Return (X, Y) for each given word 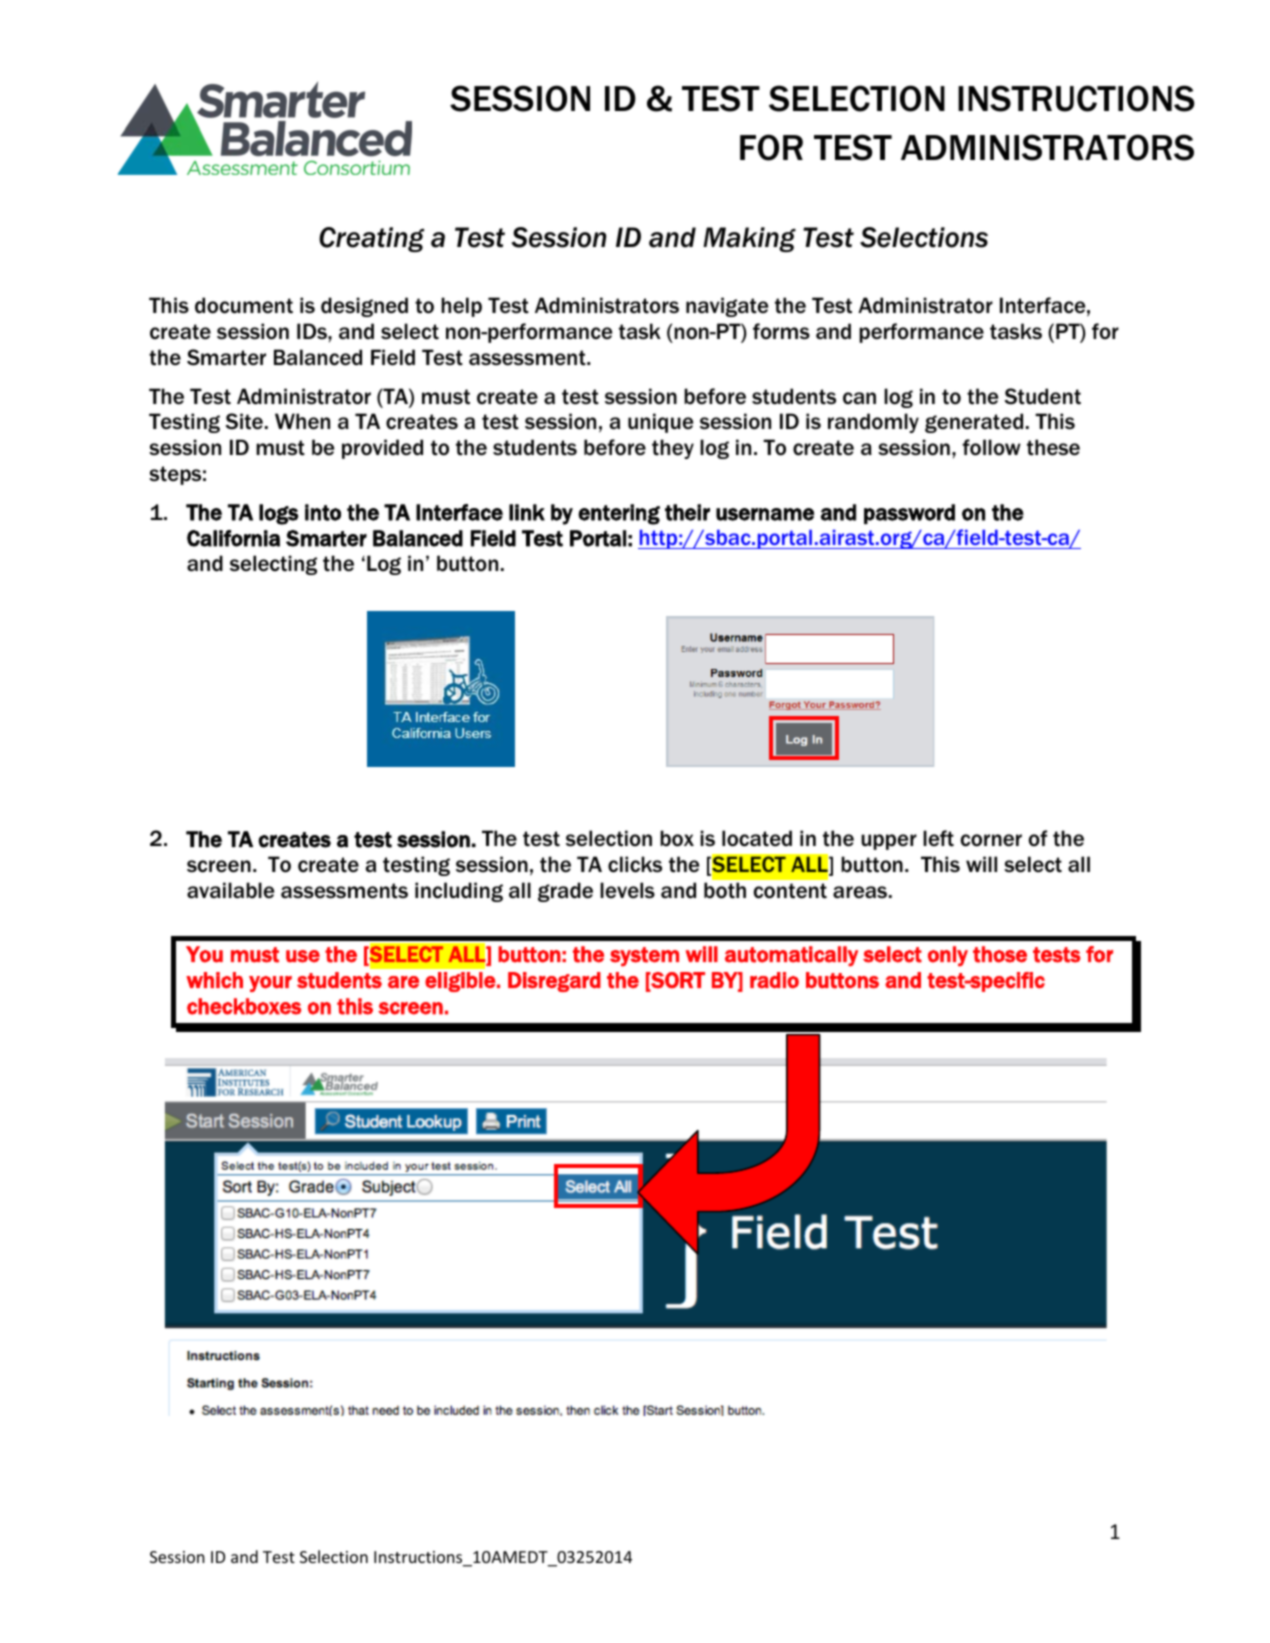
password (909, 514)
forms (781, 331)
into (323, 512)
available (230, 890)
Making (749, 239)
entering (619, 514)
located (757, 838)
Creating (371, 239)
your (270, 984)
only (948, 956)
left (938, 838)
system (644, 957)
